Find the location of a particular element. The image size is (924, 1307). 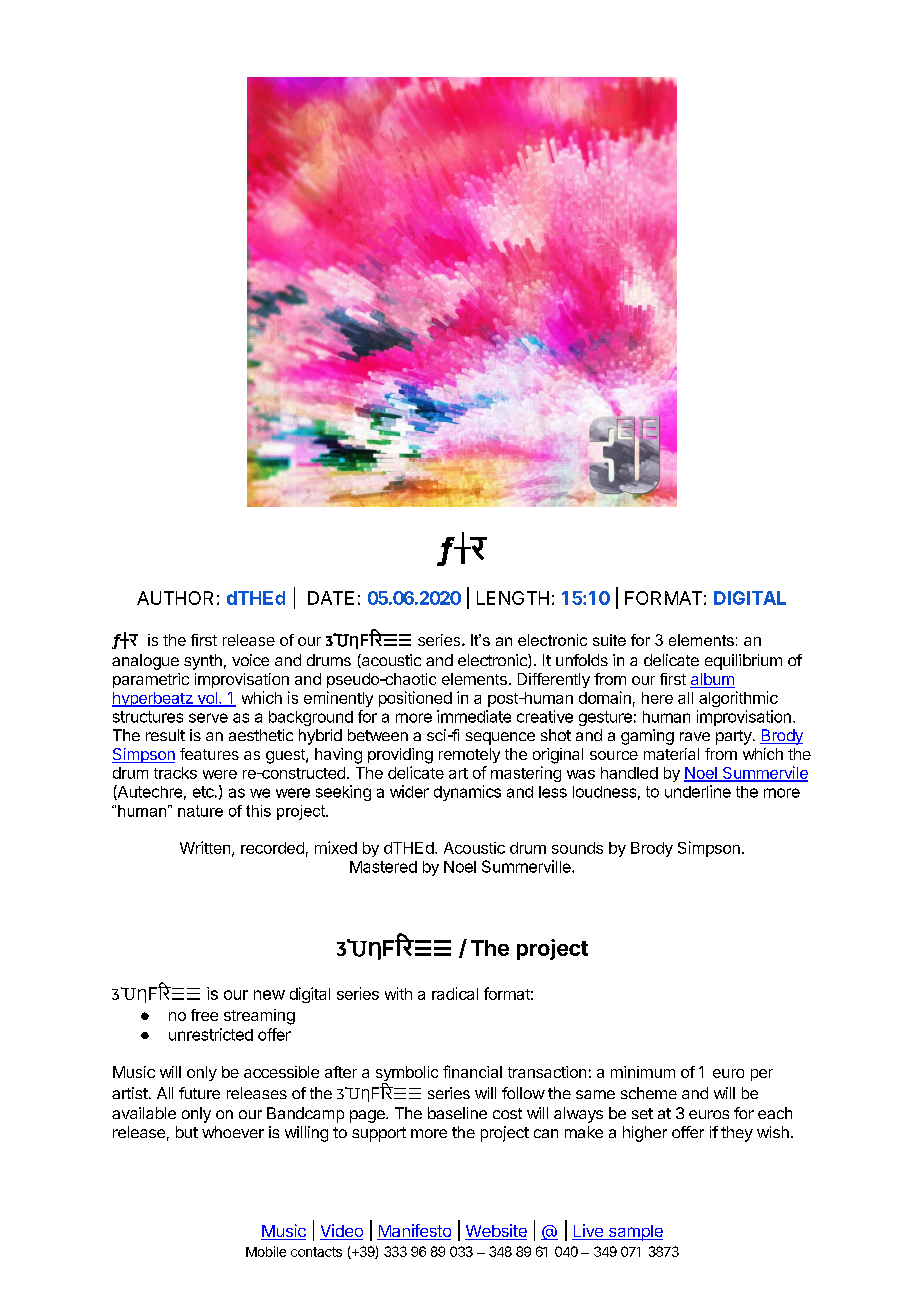

AUTHOR is located at coordinates (175, 598).
